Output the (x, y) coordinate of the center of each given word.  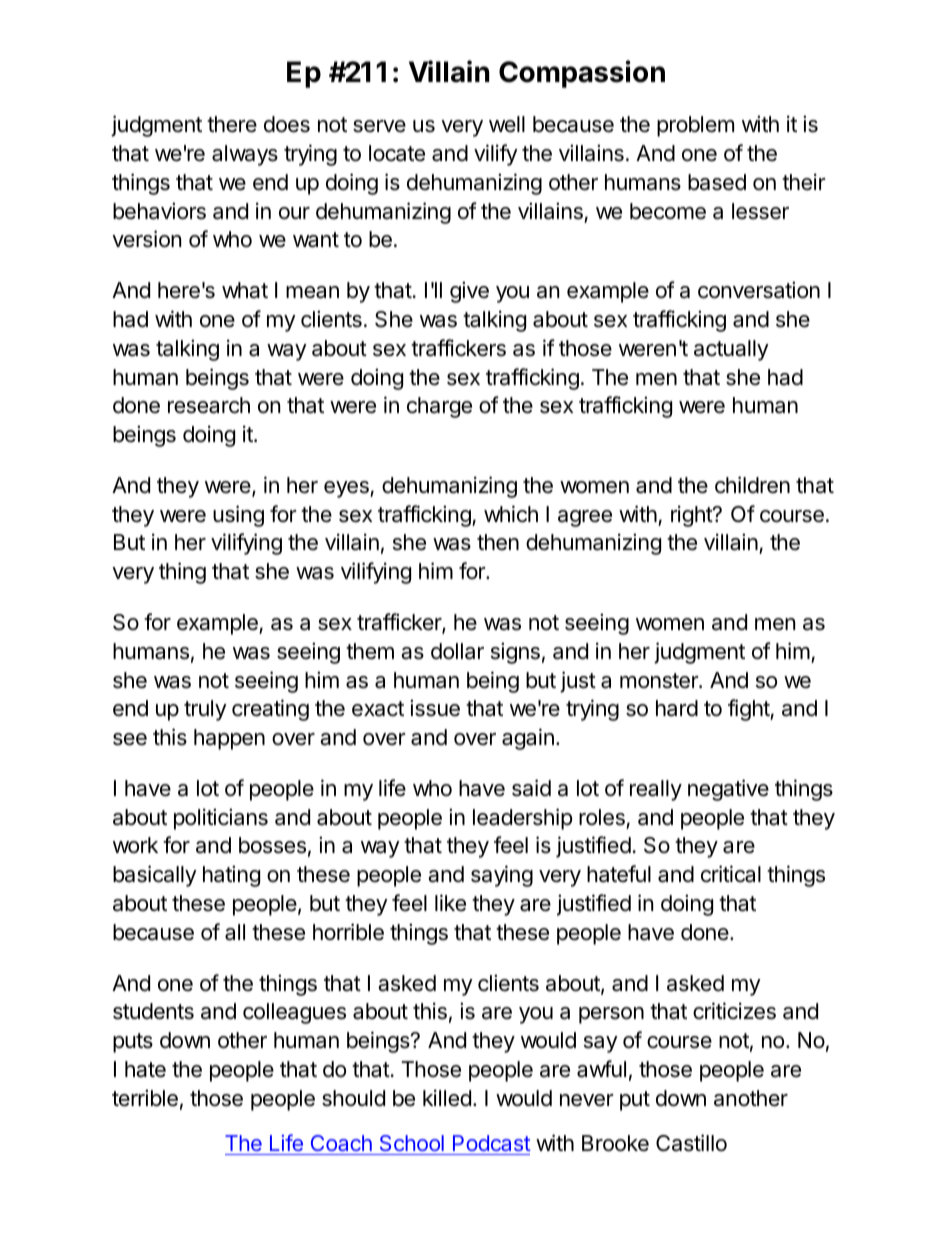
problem (695, 126)
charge (439, 407)
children (752, 485)
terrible (145, 1098)
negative (728, 790)
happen (229, 739)
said (531, 788)
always (245, 155)
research (209, 405)
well (507, 124)
